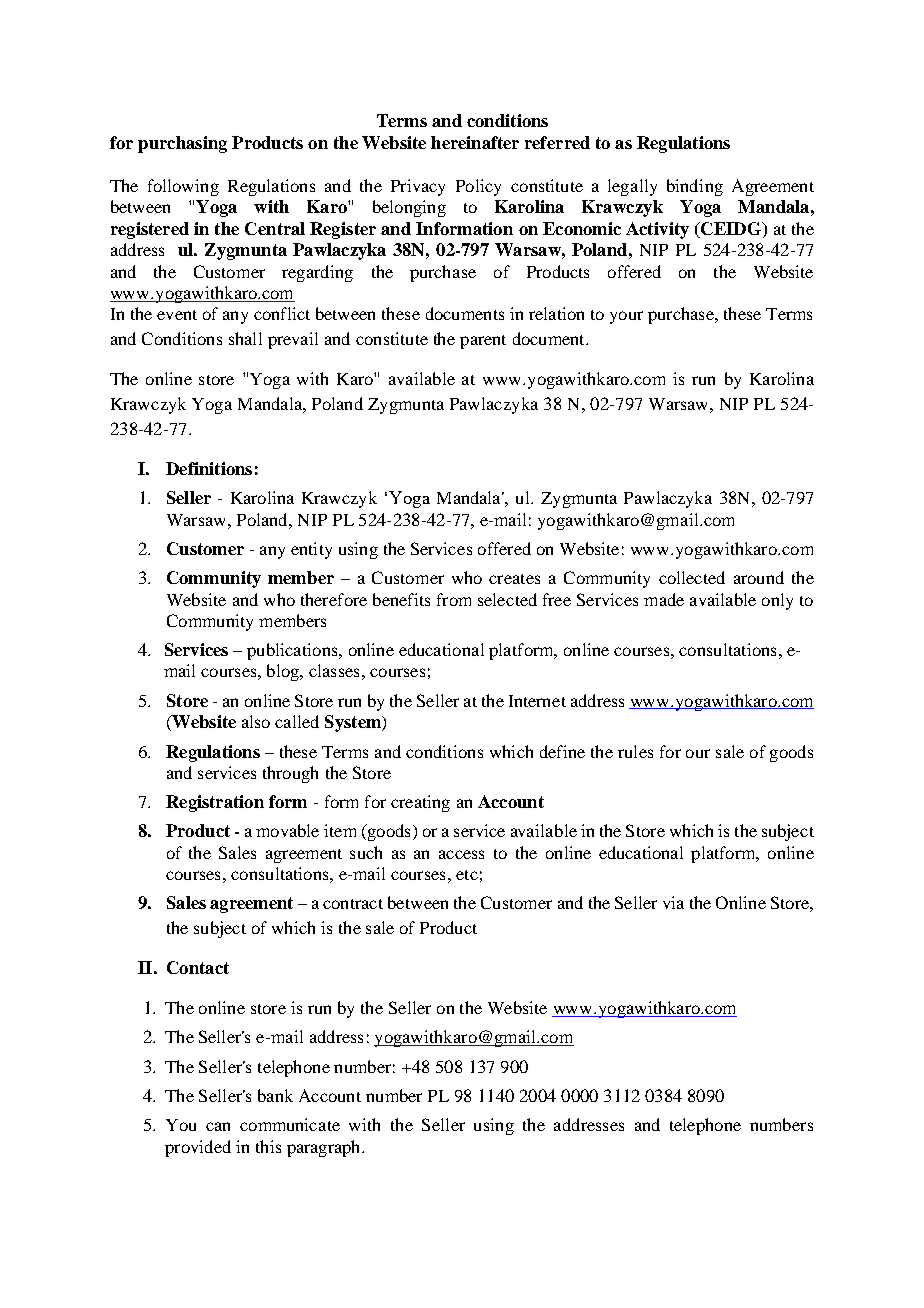  Describe the element at coordinates (293, 651) in the image. I see `publications` at that location.
